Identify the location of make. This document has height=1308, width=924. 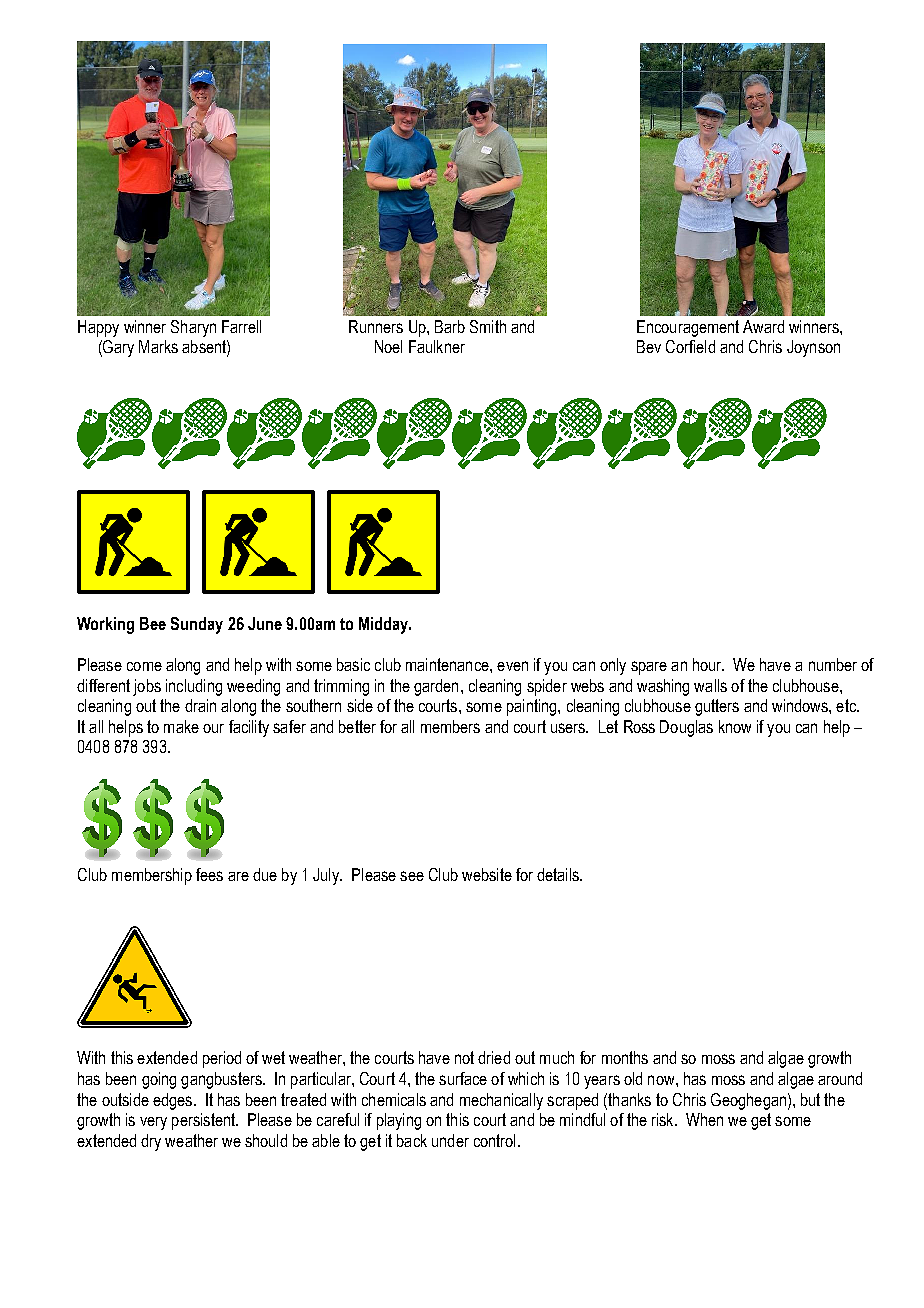
(181, 726).
